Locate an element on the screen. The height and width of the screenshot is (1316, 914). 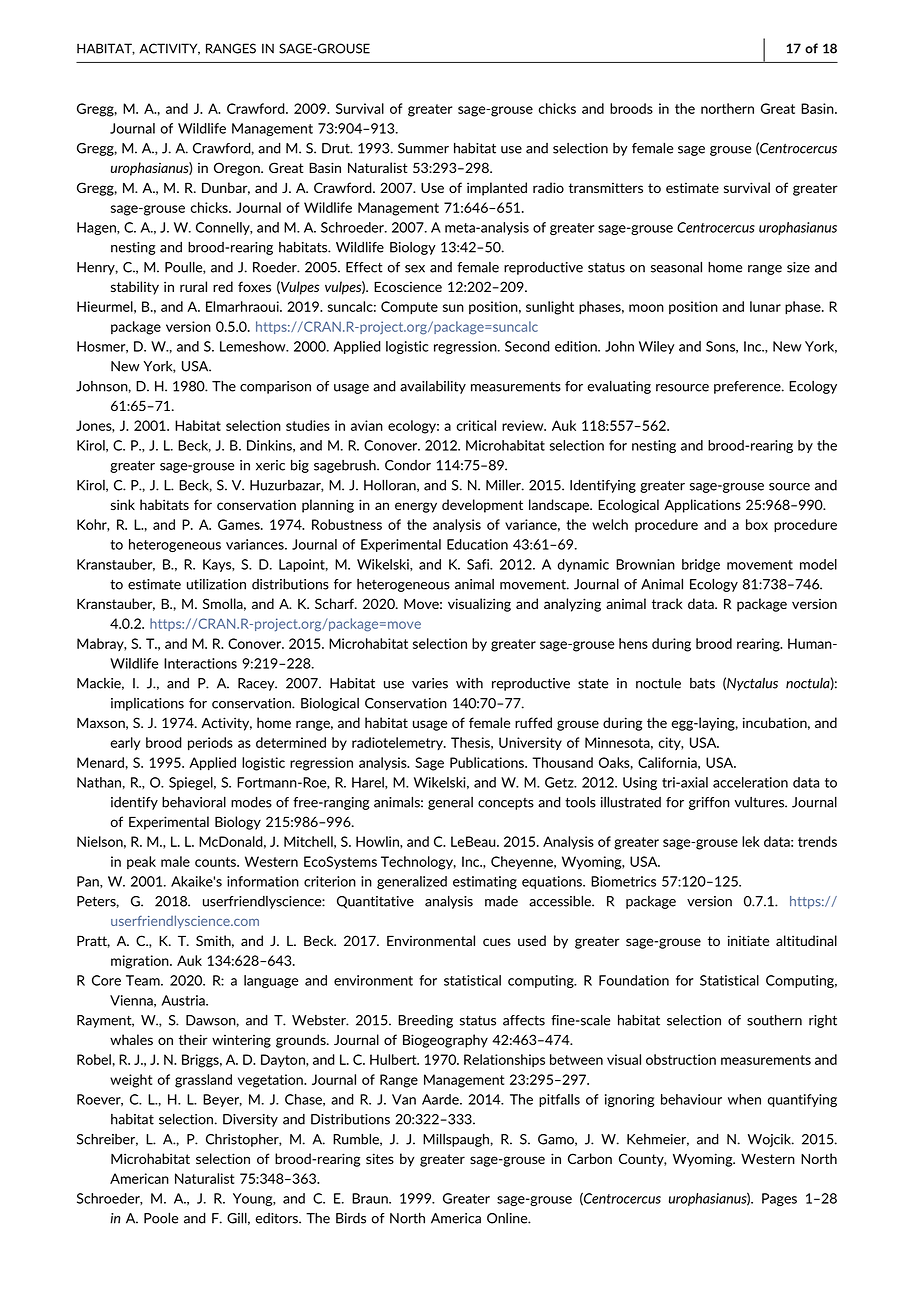
transmitters is located at coordinates (606, 188).
